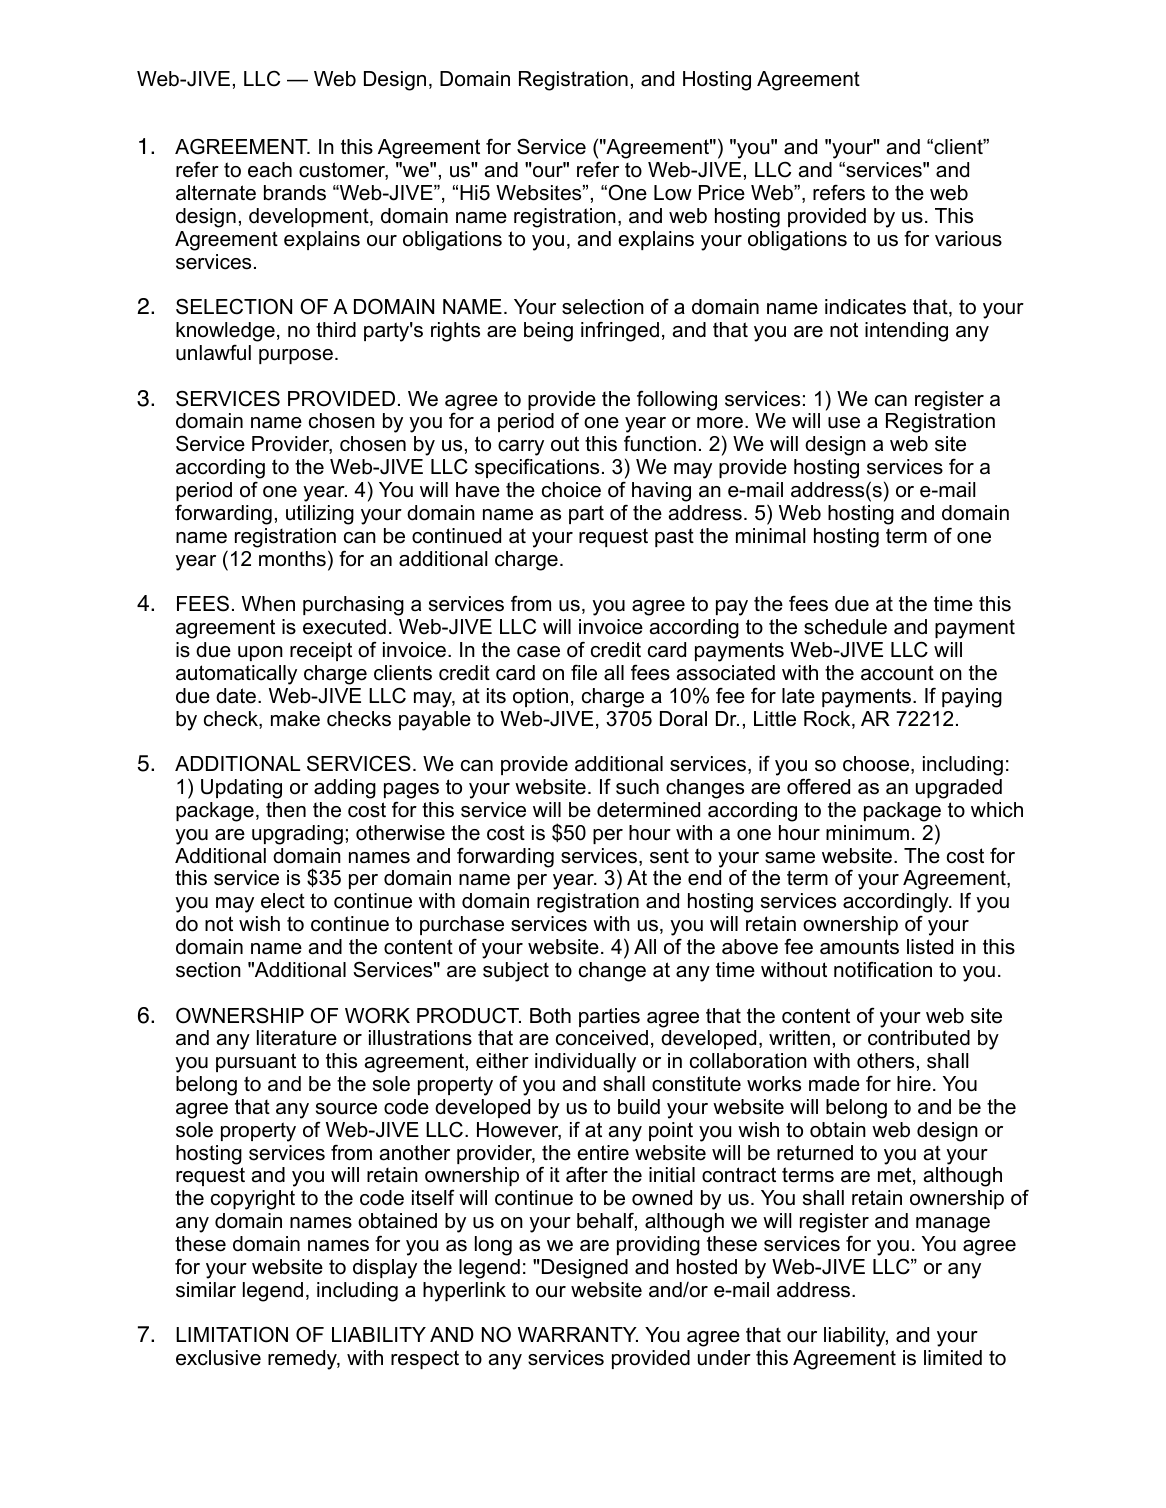 This screenshot has height=1508, width=1166. I want to click on LIMITATION, so click(232, 1334).
